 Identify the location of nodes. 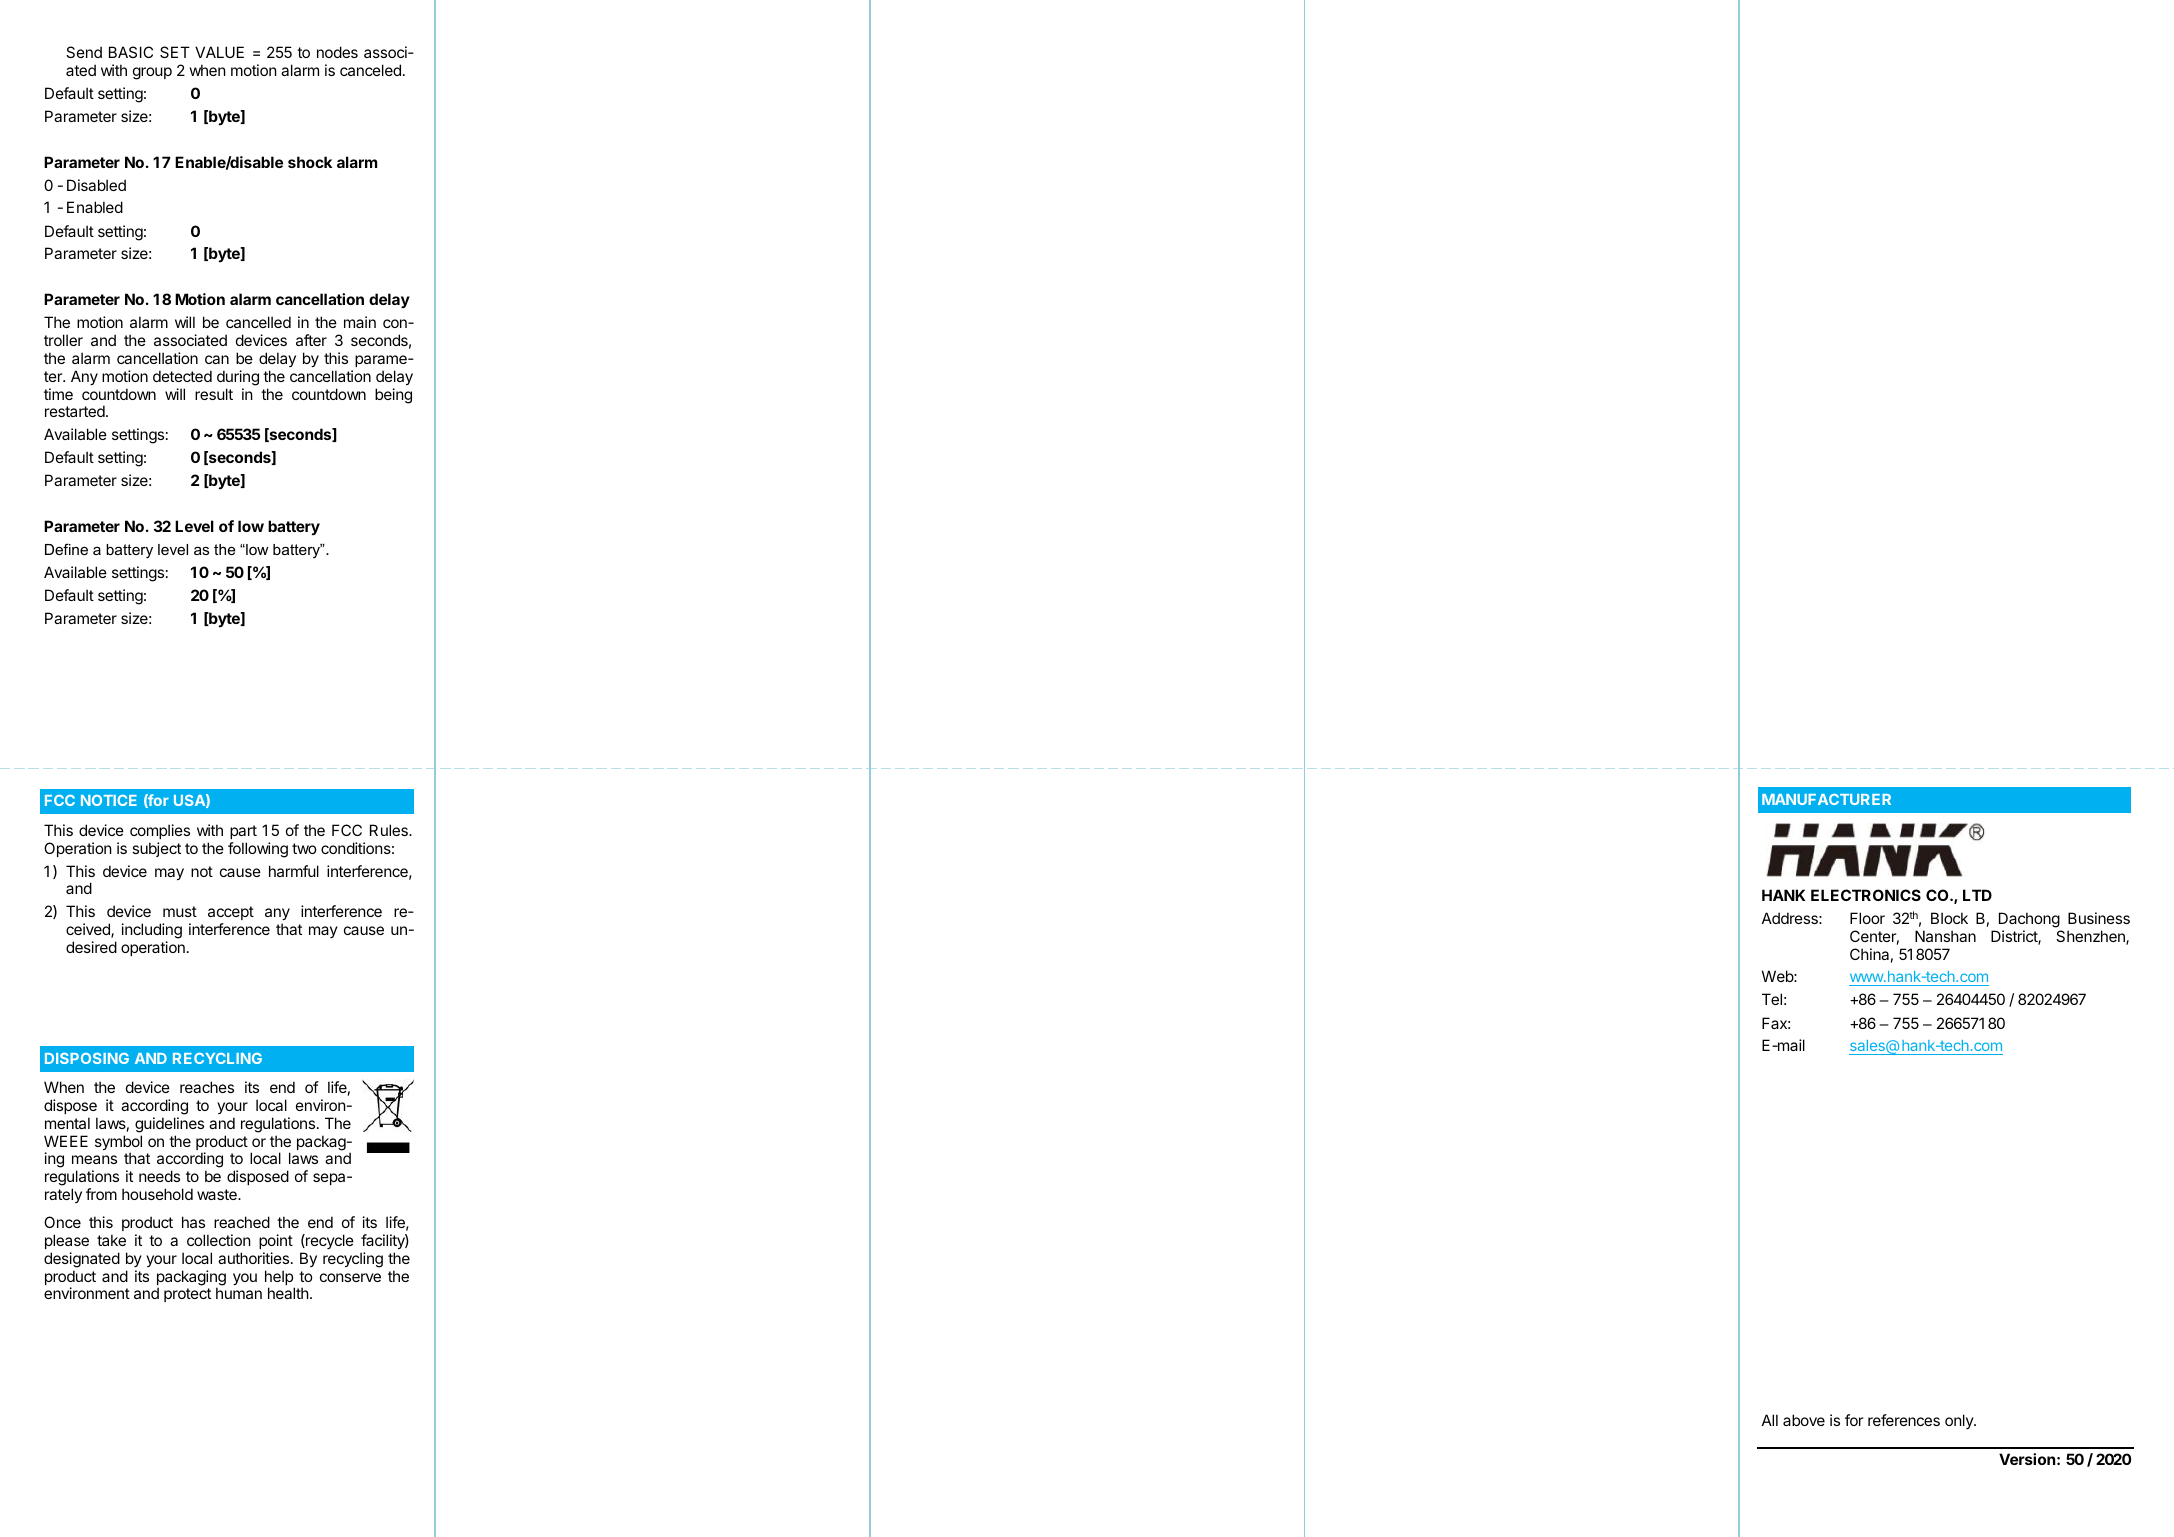
(337, 52).
